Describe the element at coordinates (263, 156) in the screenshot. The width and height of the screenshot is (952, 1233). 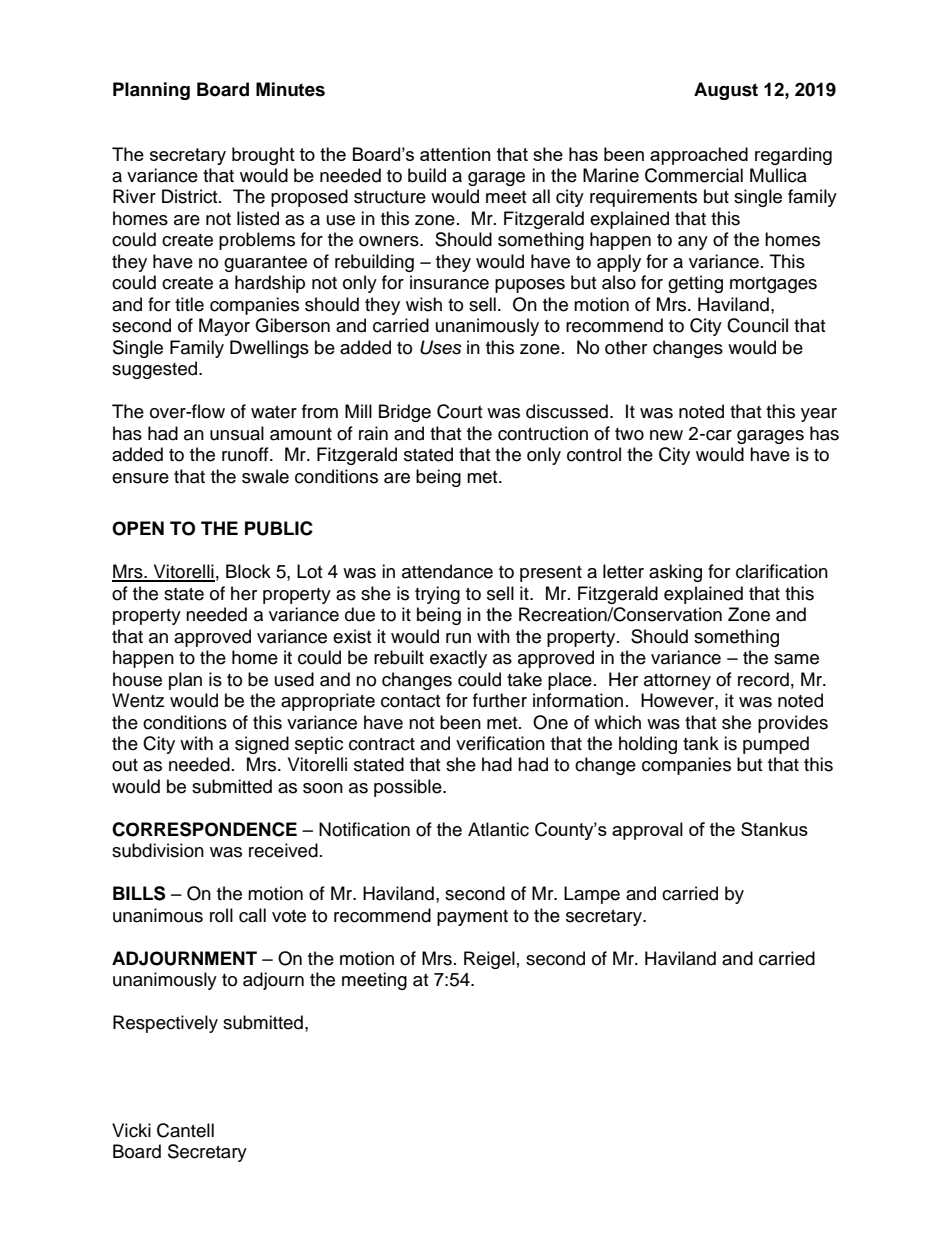
I see `brought` at that location.
